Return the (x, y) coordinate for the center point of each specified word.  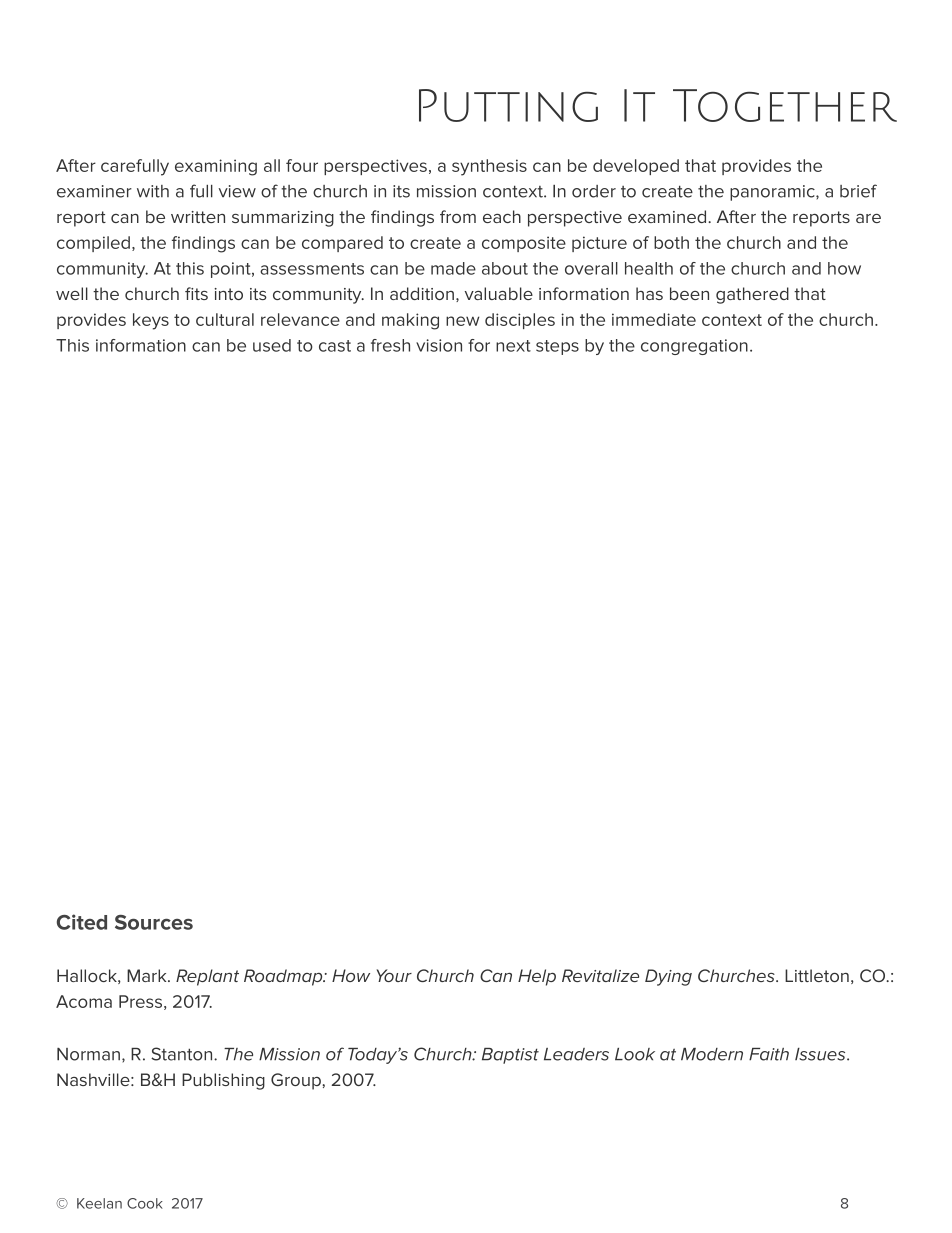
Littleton (817, 975)
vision (439, 345)
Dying (668, 977)
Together (785, 105)
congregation (694, 347)
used (272, 345)
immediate (654, 319)
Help (537, 977)
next (513, 346)
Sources (154, 922)
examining (216, 167)
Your (394, 975)
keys (151, 321)
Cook (145, 1203)
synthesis (489, 167)
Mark (148, 975)
